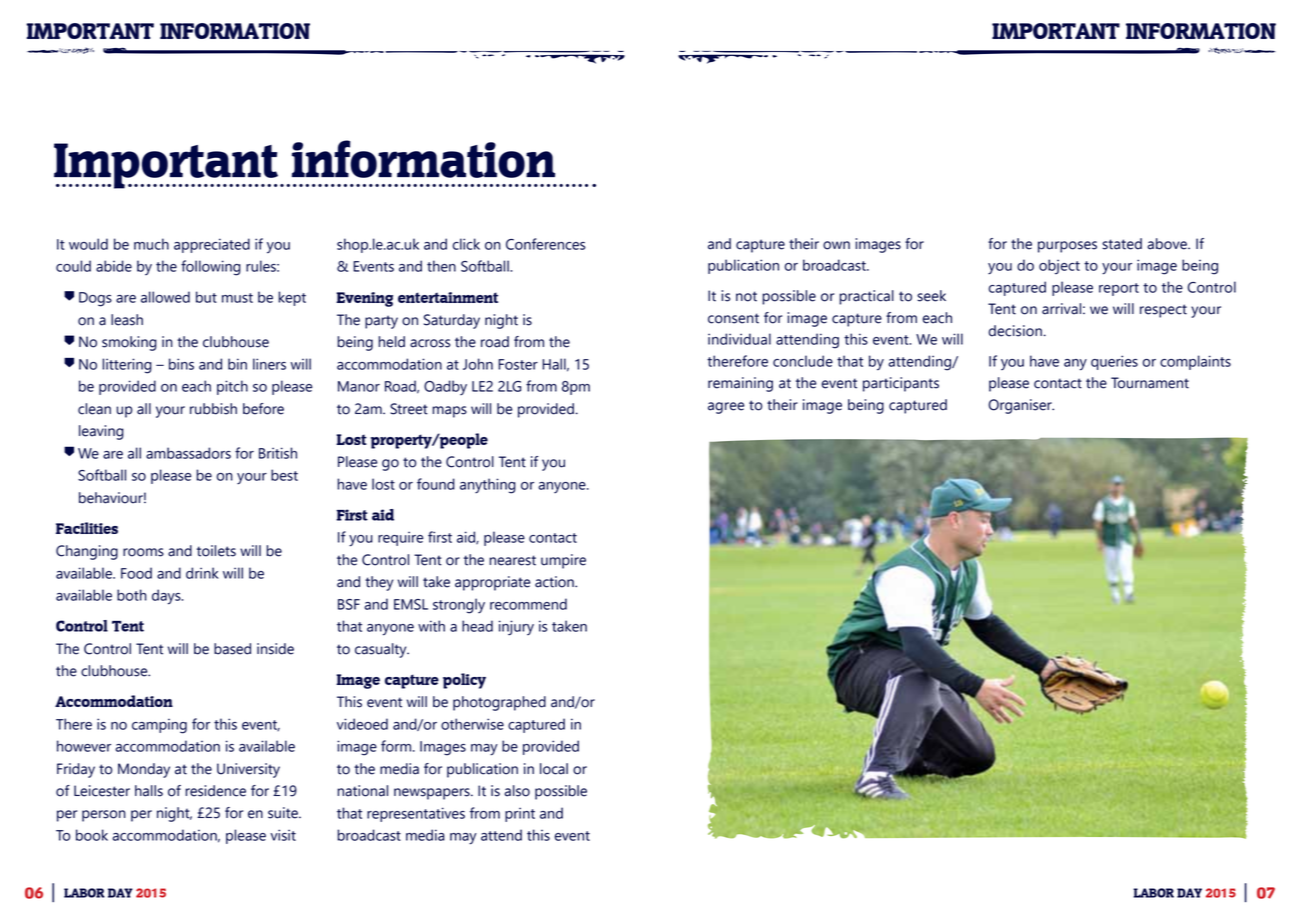 The image size is (1303, 924). What do you see at coordinates (563, 561) in the screenshot?
I see `umpire` at bounding box center [563, 561].
